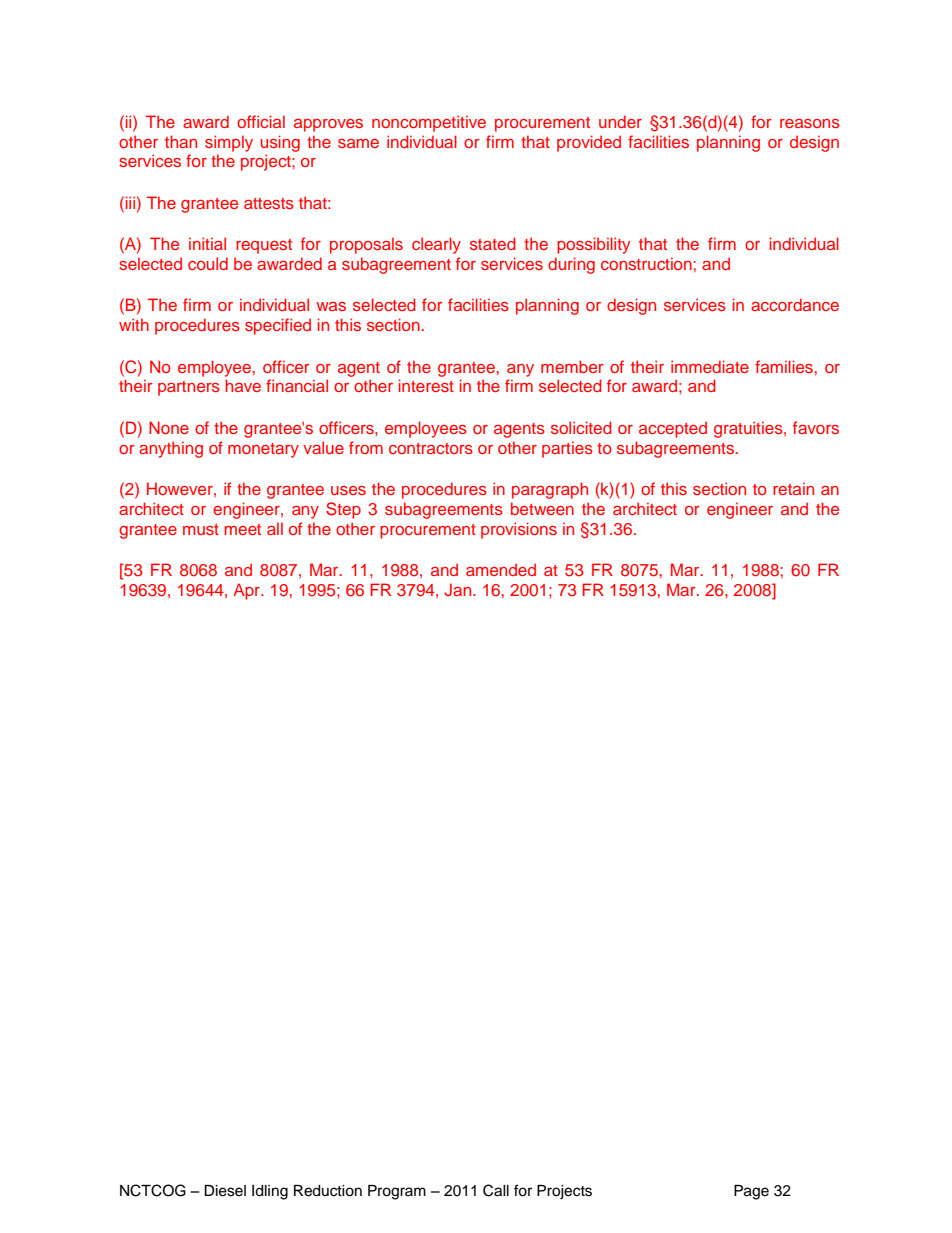  I want to click on retain, so click(793, 488).
